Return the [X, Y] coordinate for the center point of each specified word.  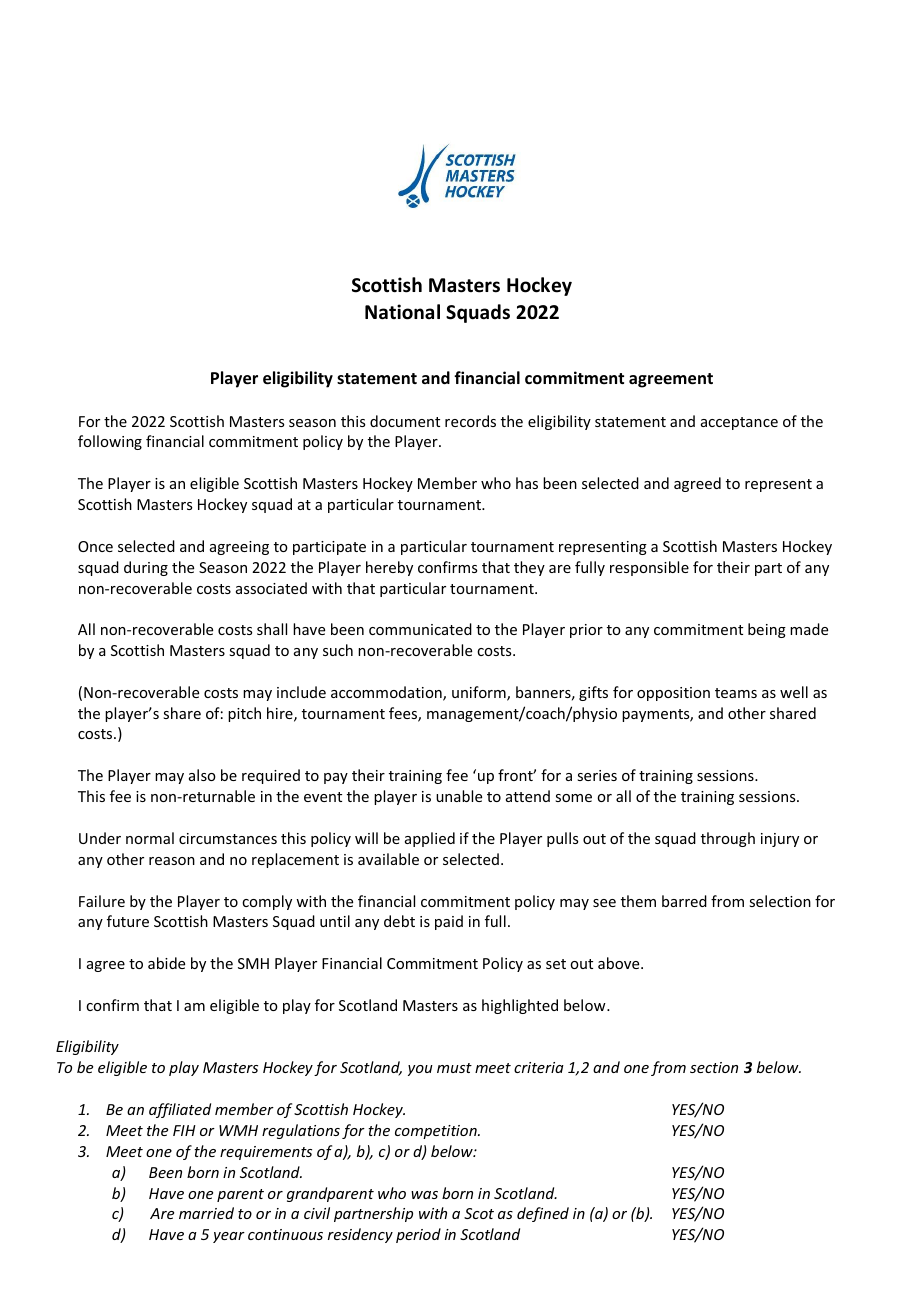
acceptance [739, 423]
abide [166, 963]
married [206, 1213]
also [202, 775]
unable [459, 796]
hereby [389, 568]
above [620, 963]
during [146, 568]
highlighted [520, 1006]
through [728, 839]
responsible [649, 568]
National [402, 312]
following [110, 442]
